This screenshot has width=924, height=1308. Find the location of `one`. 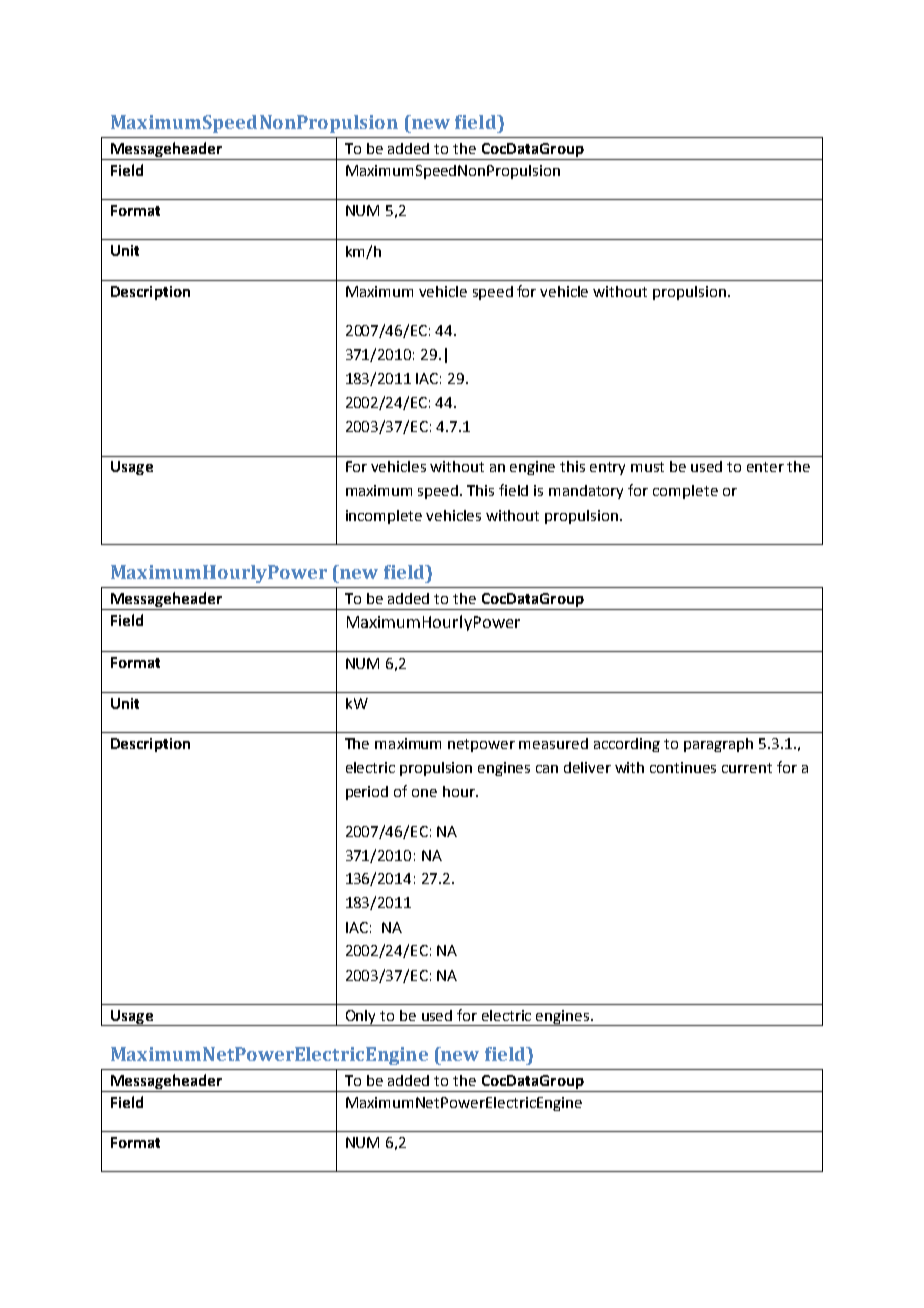

one is located at coordinates (424, 793).
